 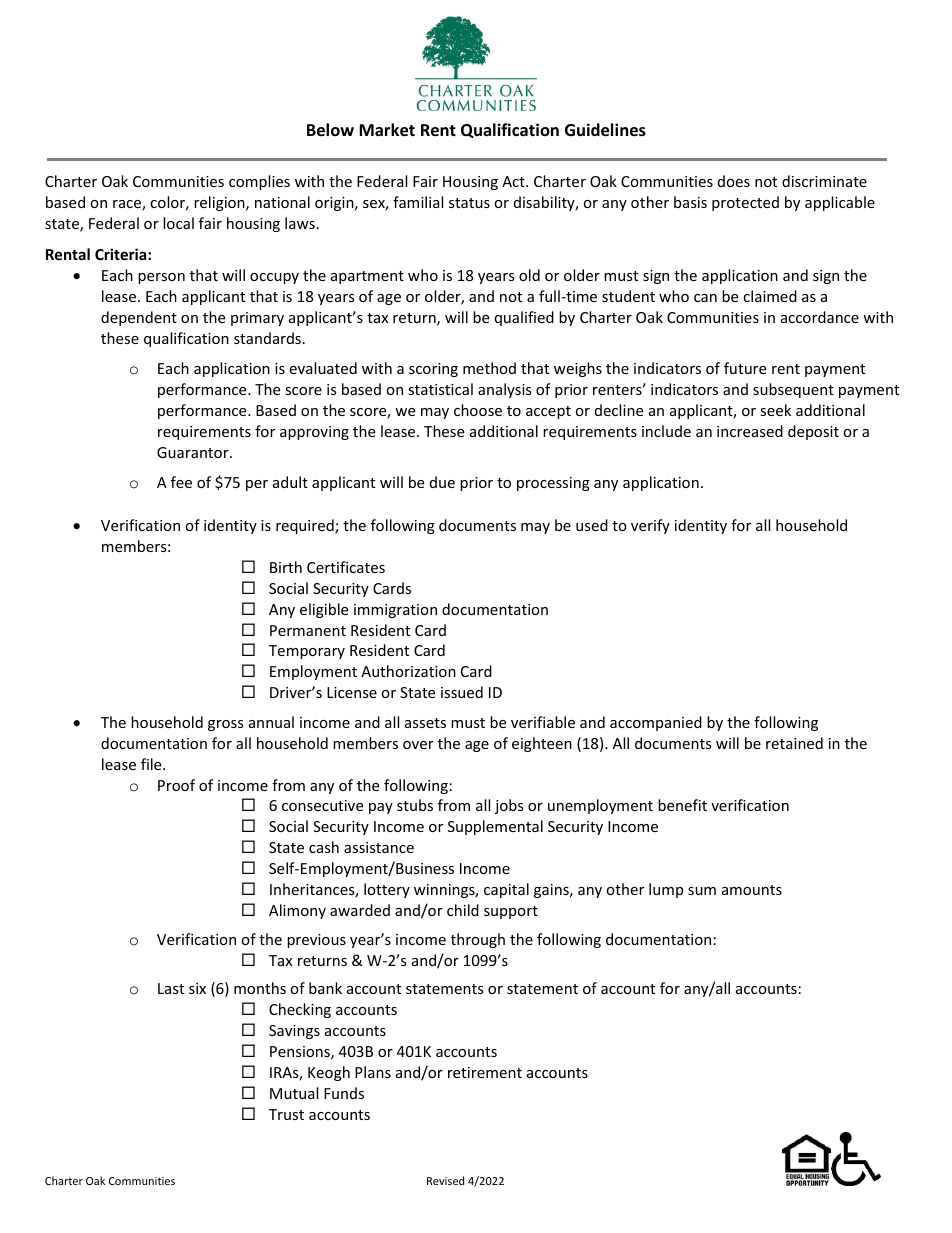 What do you see at coordinates (259, 182) in the document?
I see `complies` at bounding box center [259, 182].
